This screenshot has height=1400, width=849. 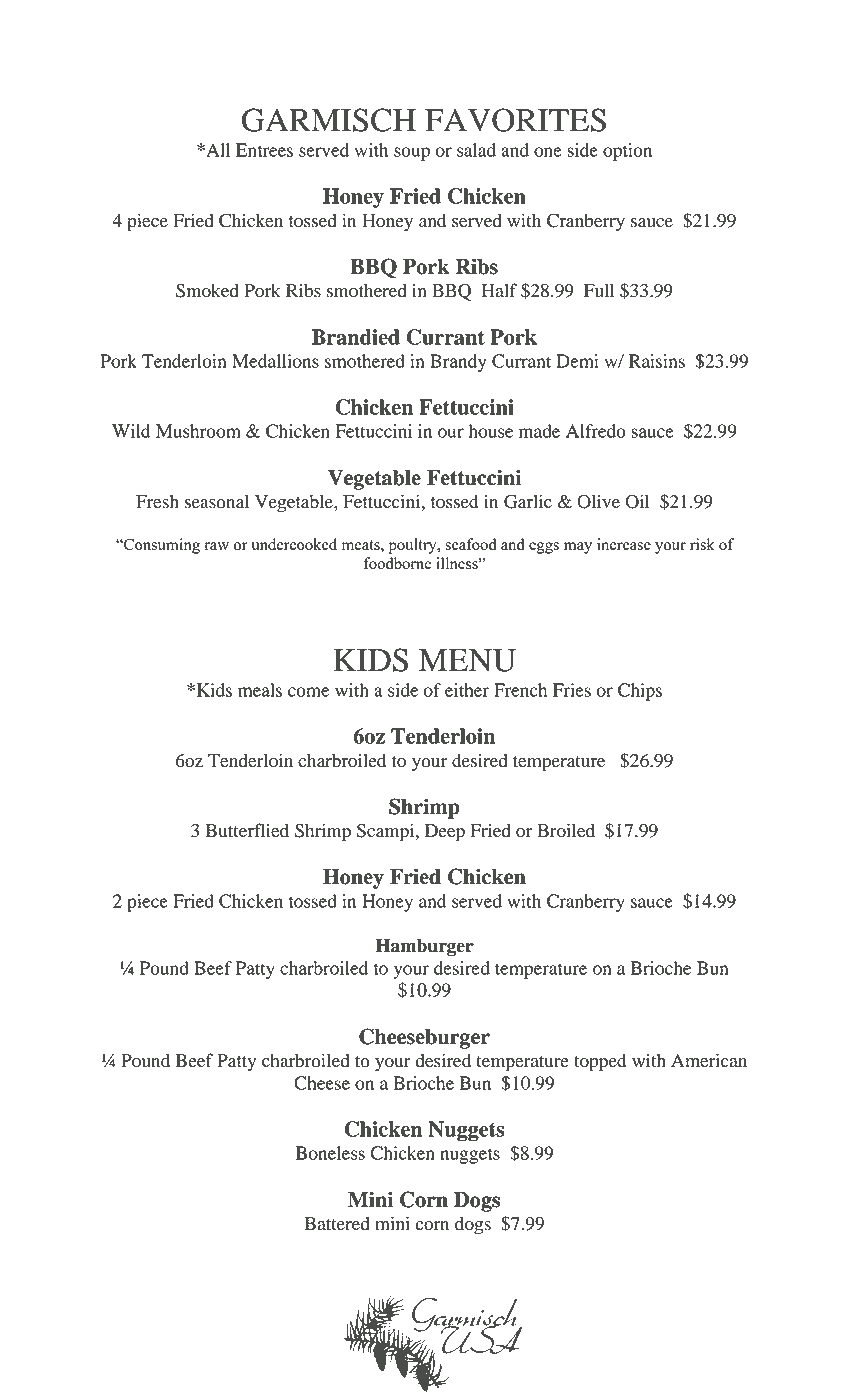 I want to click on topped, so click(x=600, y=1063).
